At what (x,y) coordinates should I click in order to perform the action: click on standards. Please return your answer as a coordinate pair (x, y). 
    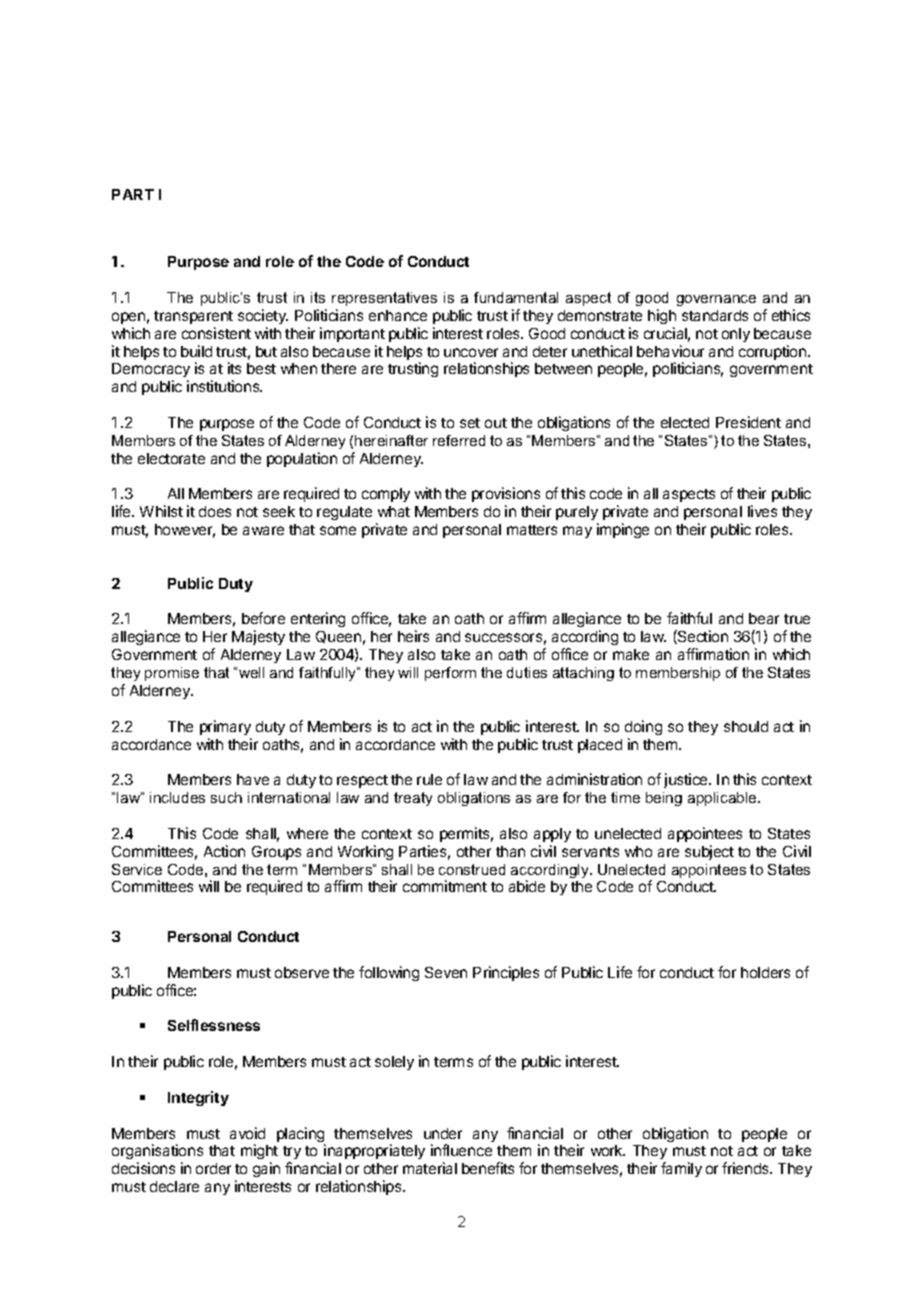
    Looking at the image, I should click on (715, 315).
